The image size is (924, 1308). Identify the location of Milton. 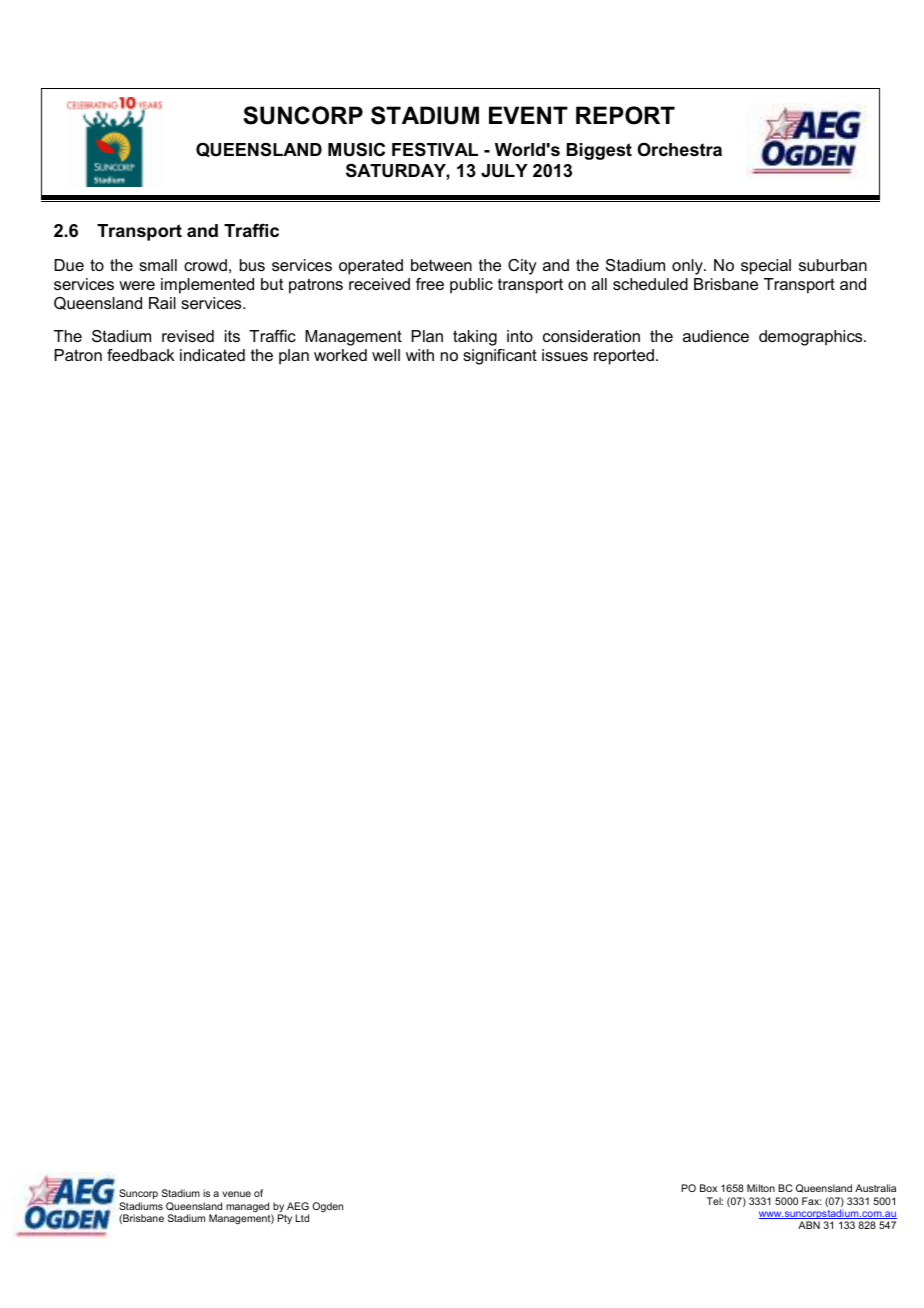
(761, 1188).
